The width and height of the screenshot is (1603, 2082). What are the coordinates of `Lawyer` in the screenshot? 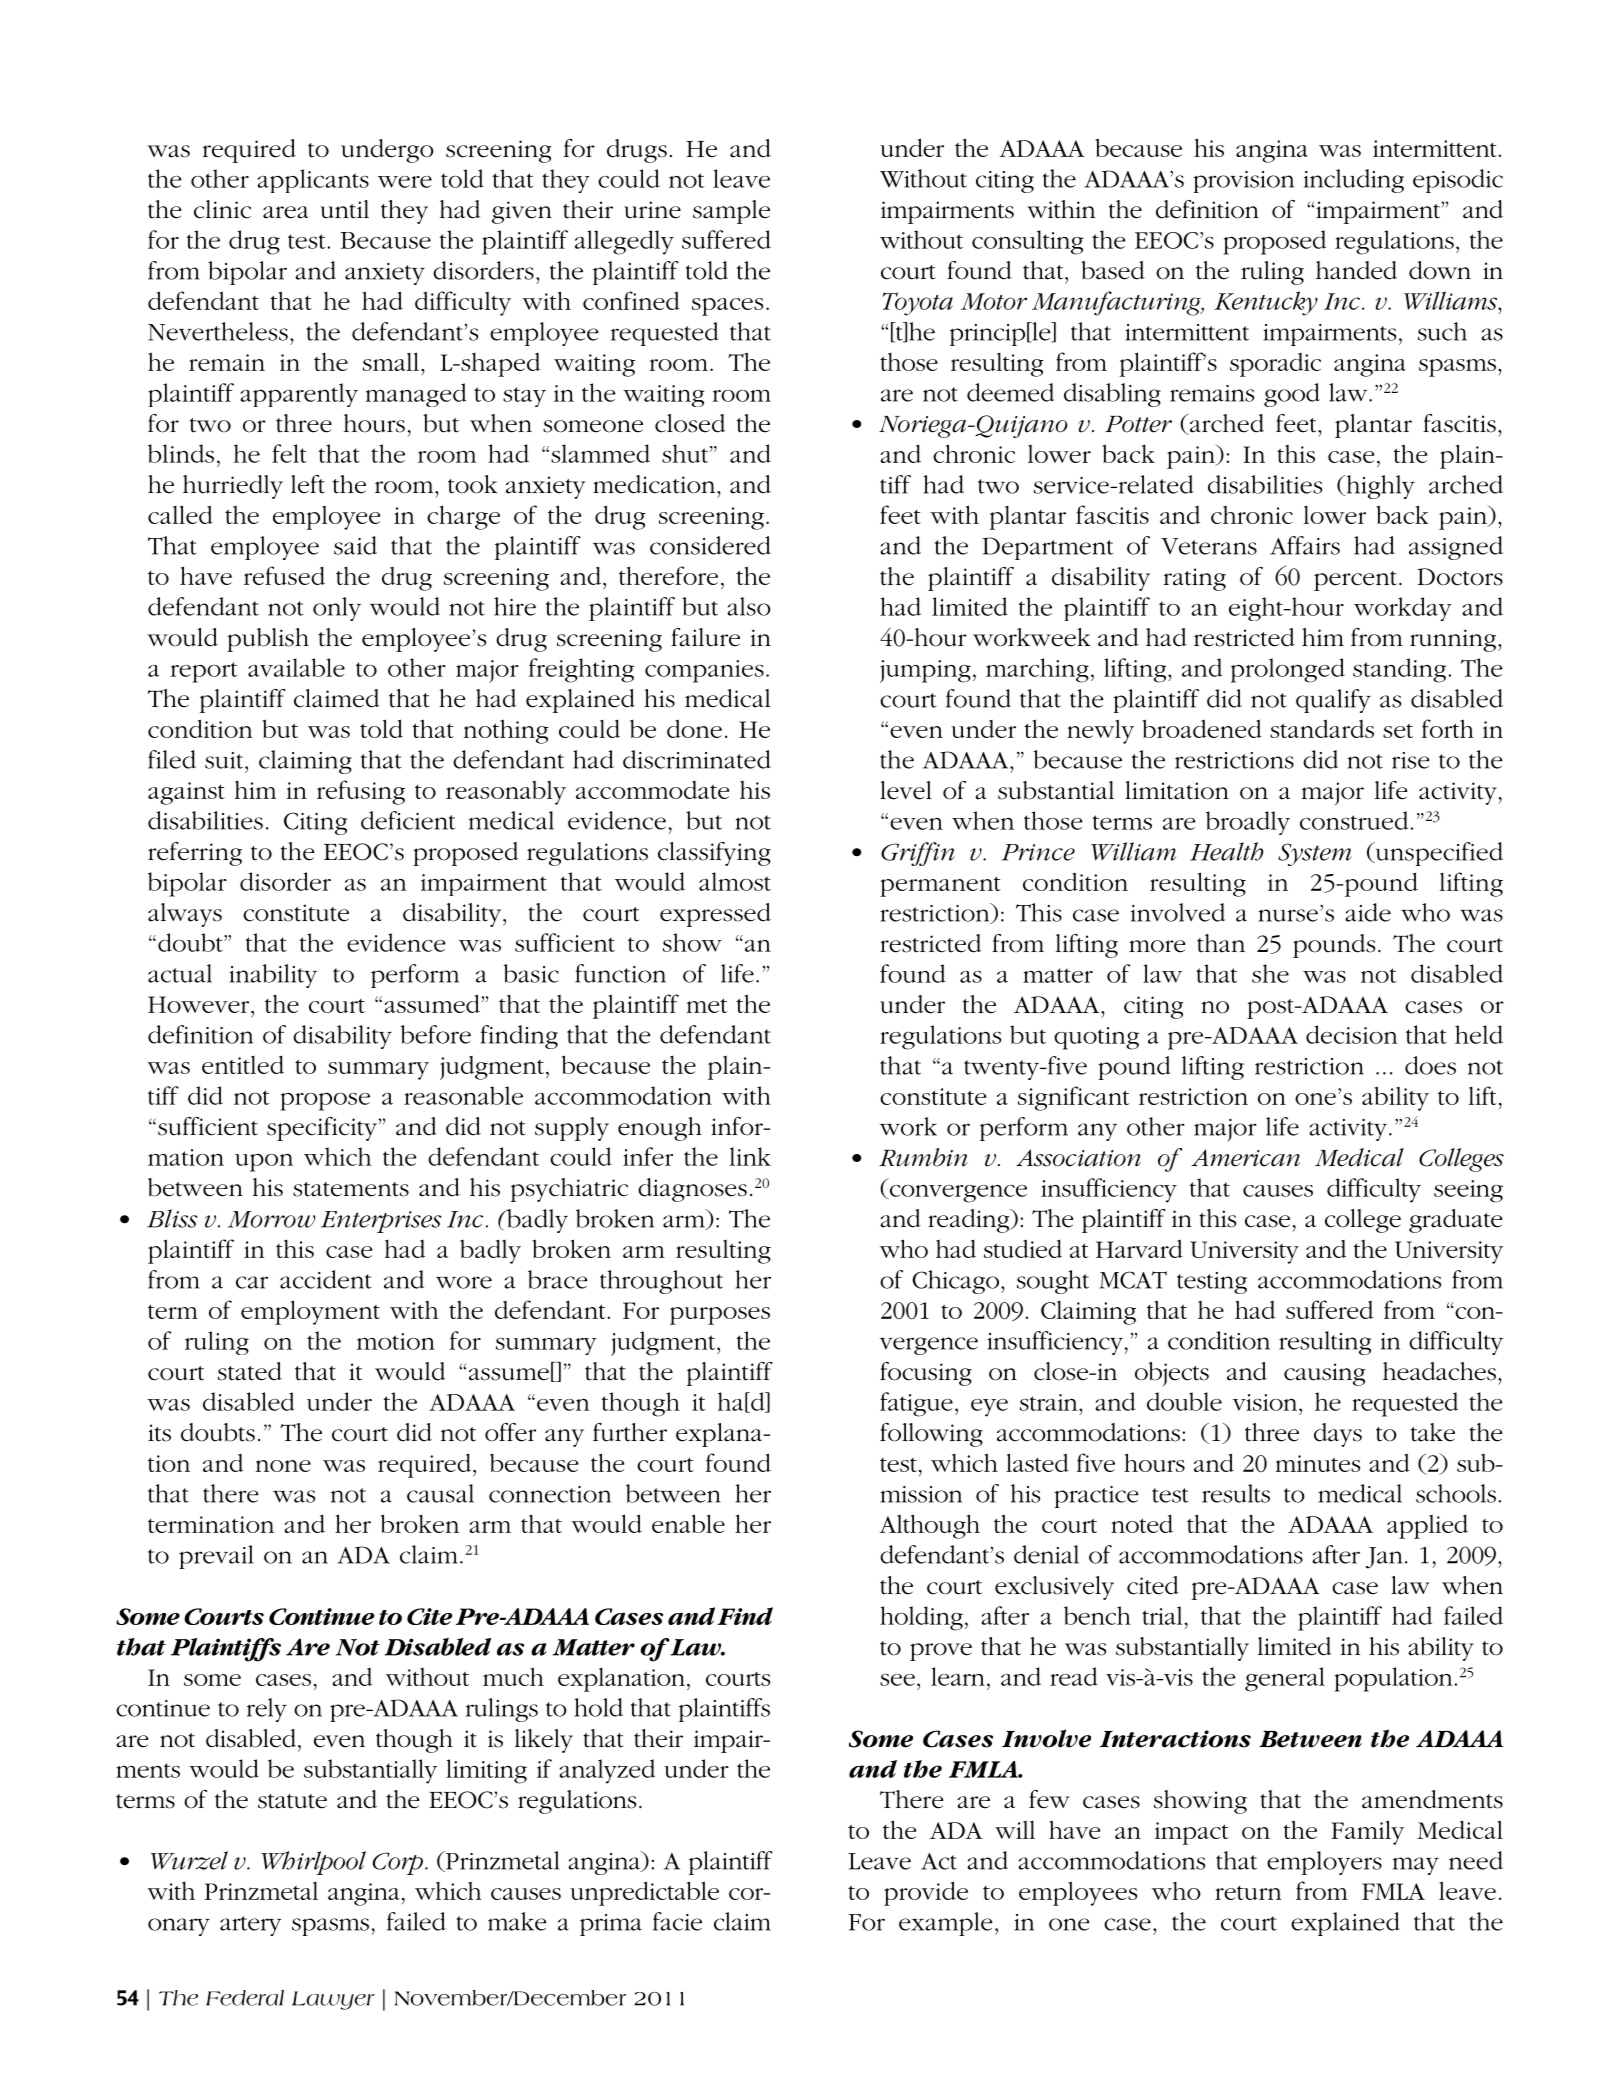 It's located at (333, 2000).
